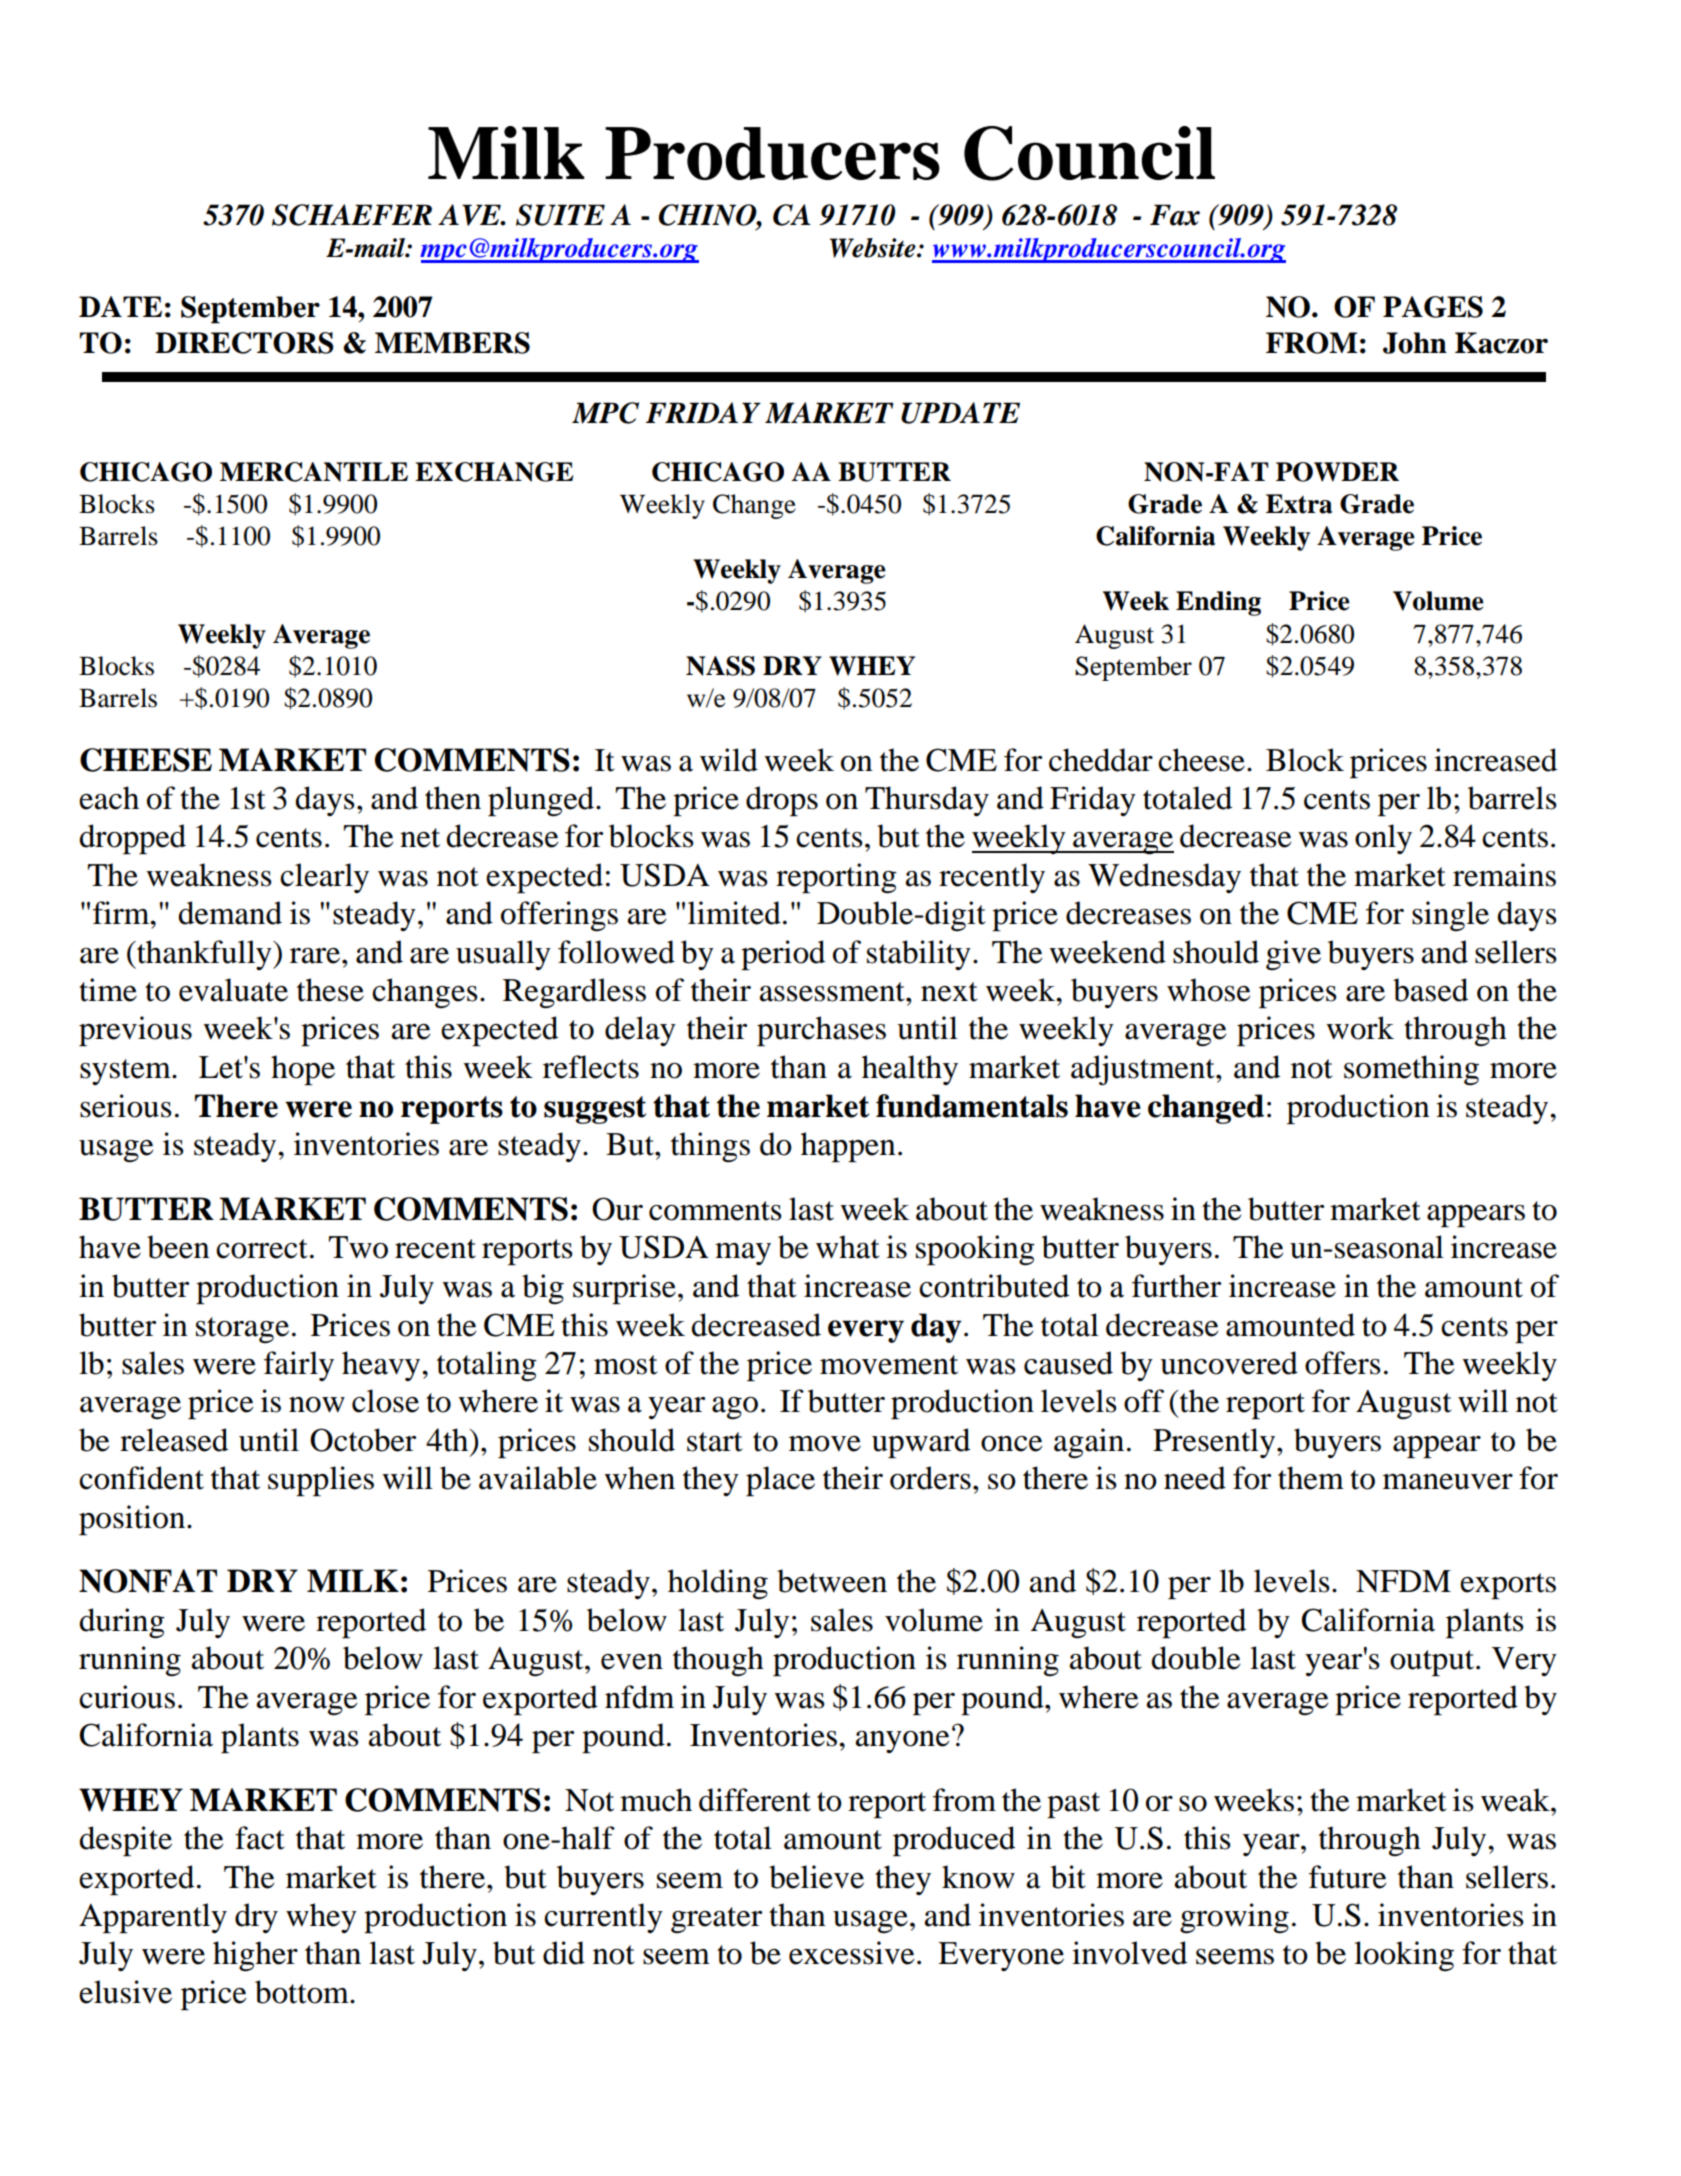 This document has height=2176, width=1681. Describe the element at coordinates (1433, 1663) in the document. I see `output` at that location.
